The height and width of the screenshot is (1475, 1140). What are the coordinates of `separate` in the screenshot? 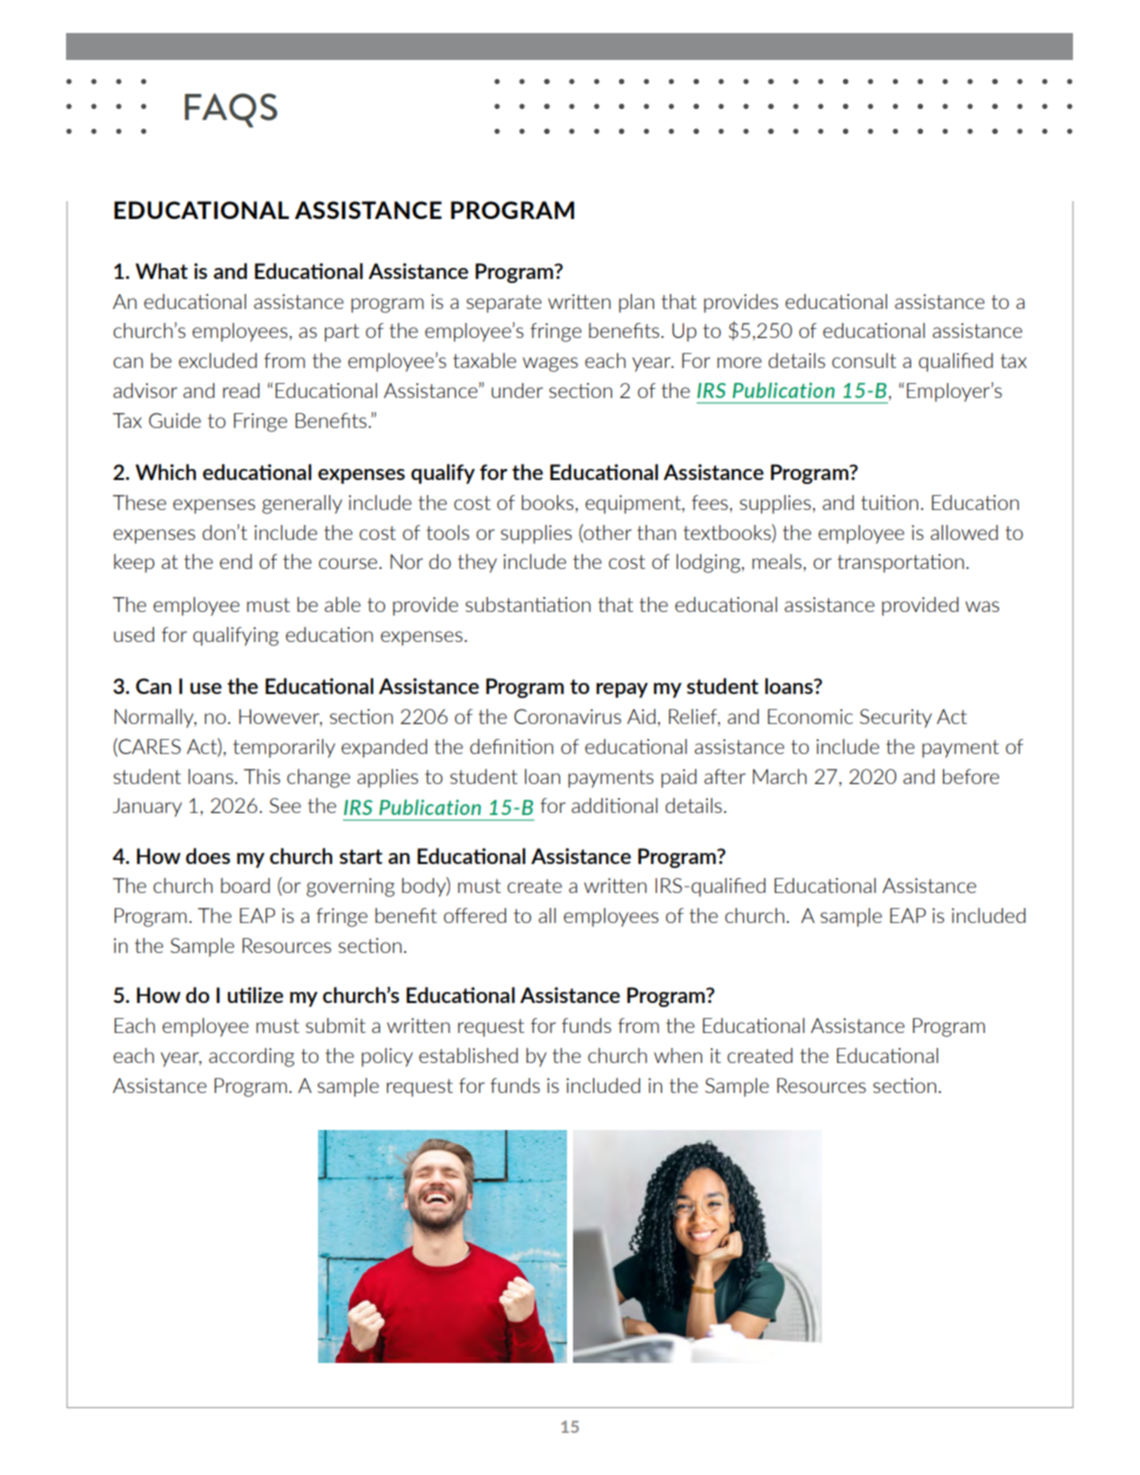 It's located at (504, 304).
